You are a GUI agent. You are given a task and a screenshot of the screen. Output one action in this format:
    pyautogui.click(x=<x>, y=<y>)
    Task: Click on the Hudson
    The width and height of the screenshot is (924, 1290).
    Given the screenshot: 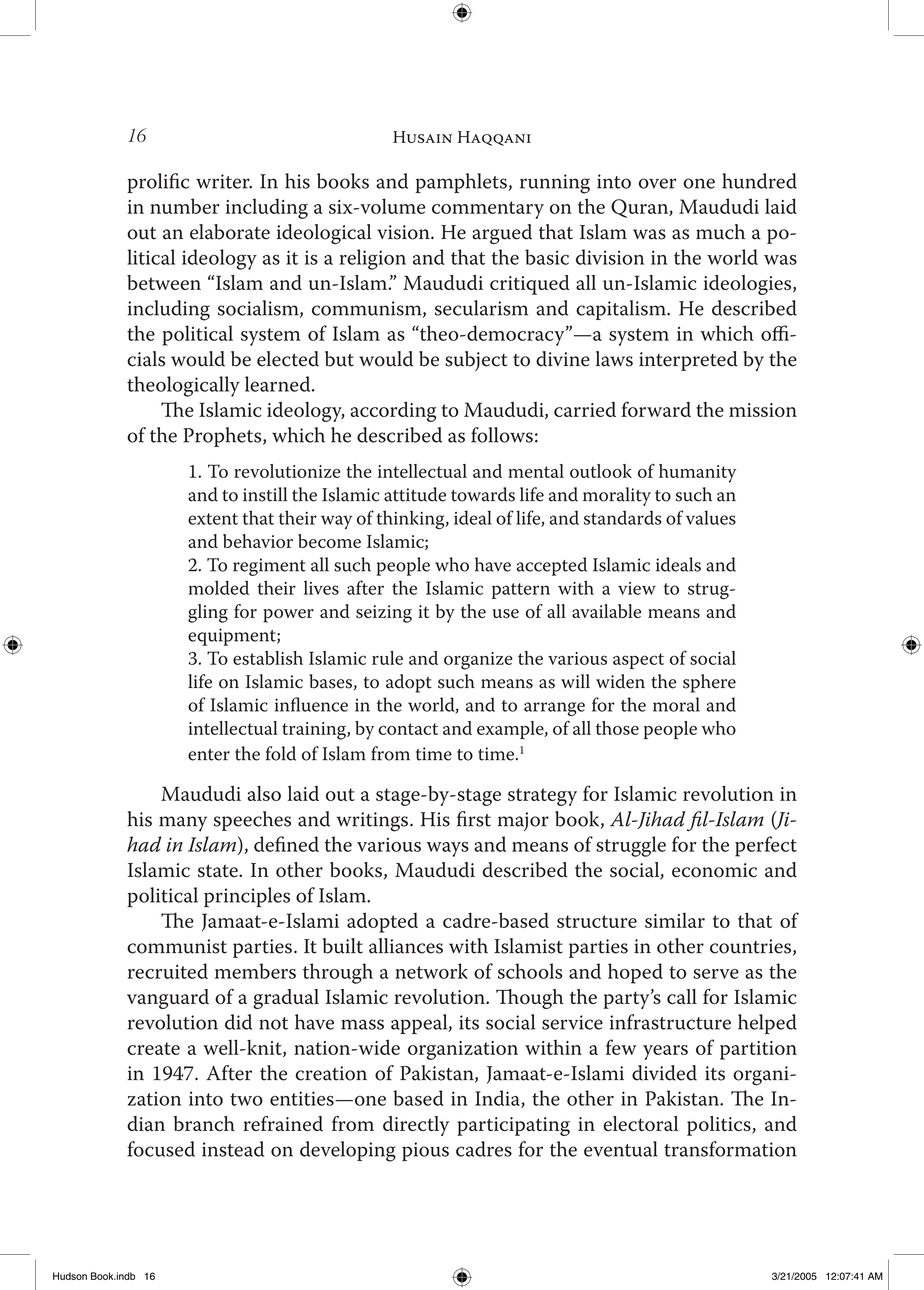 What is the action you would take?
    pyautogui.click(x=70, y=1276)
